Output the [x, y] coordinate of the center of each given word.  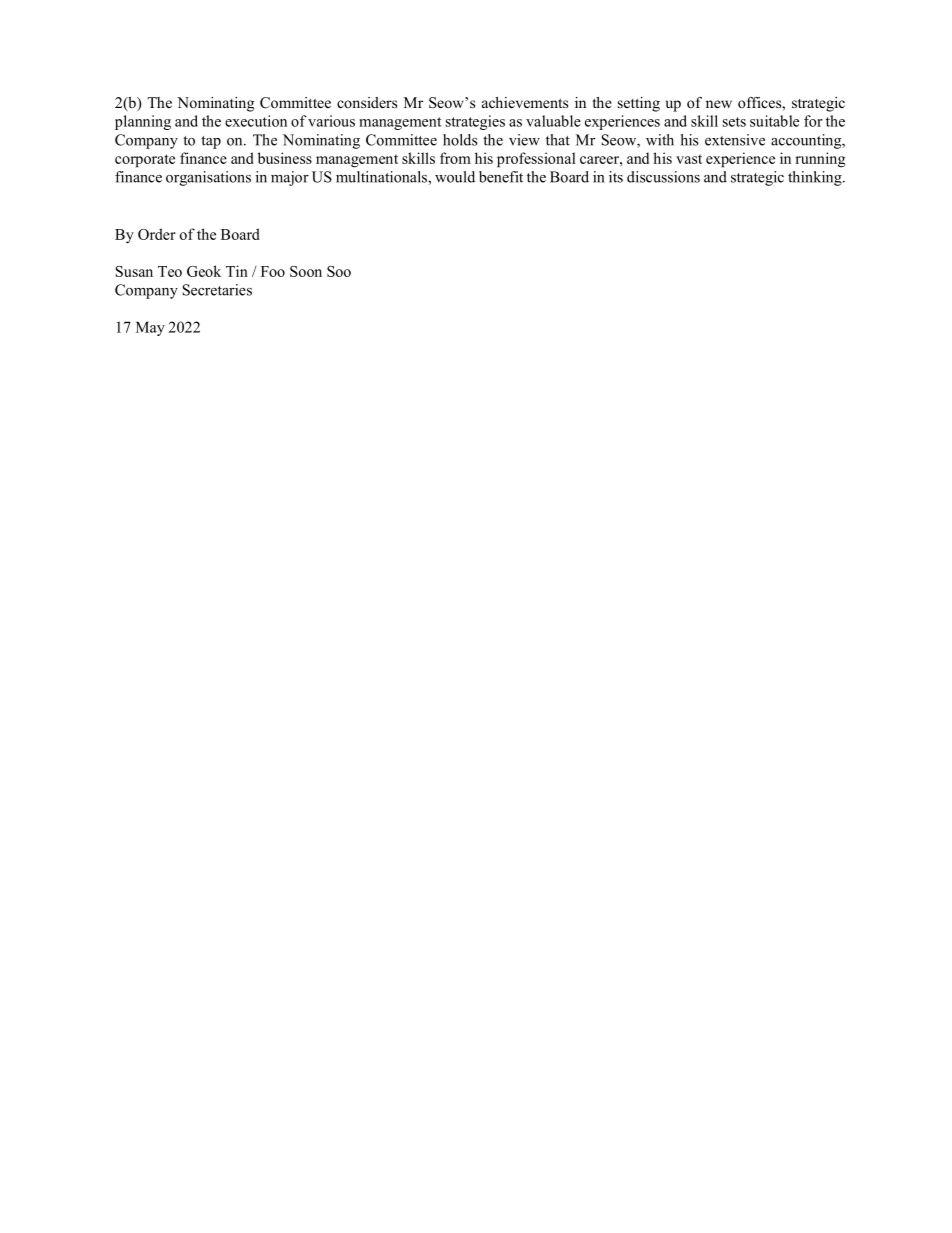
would [455, 177]
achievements [525, 102]
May [150, 328]
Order [157, 234]
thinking [816, 178]
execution [256, 121]
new [719, 104]
